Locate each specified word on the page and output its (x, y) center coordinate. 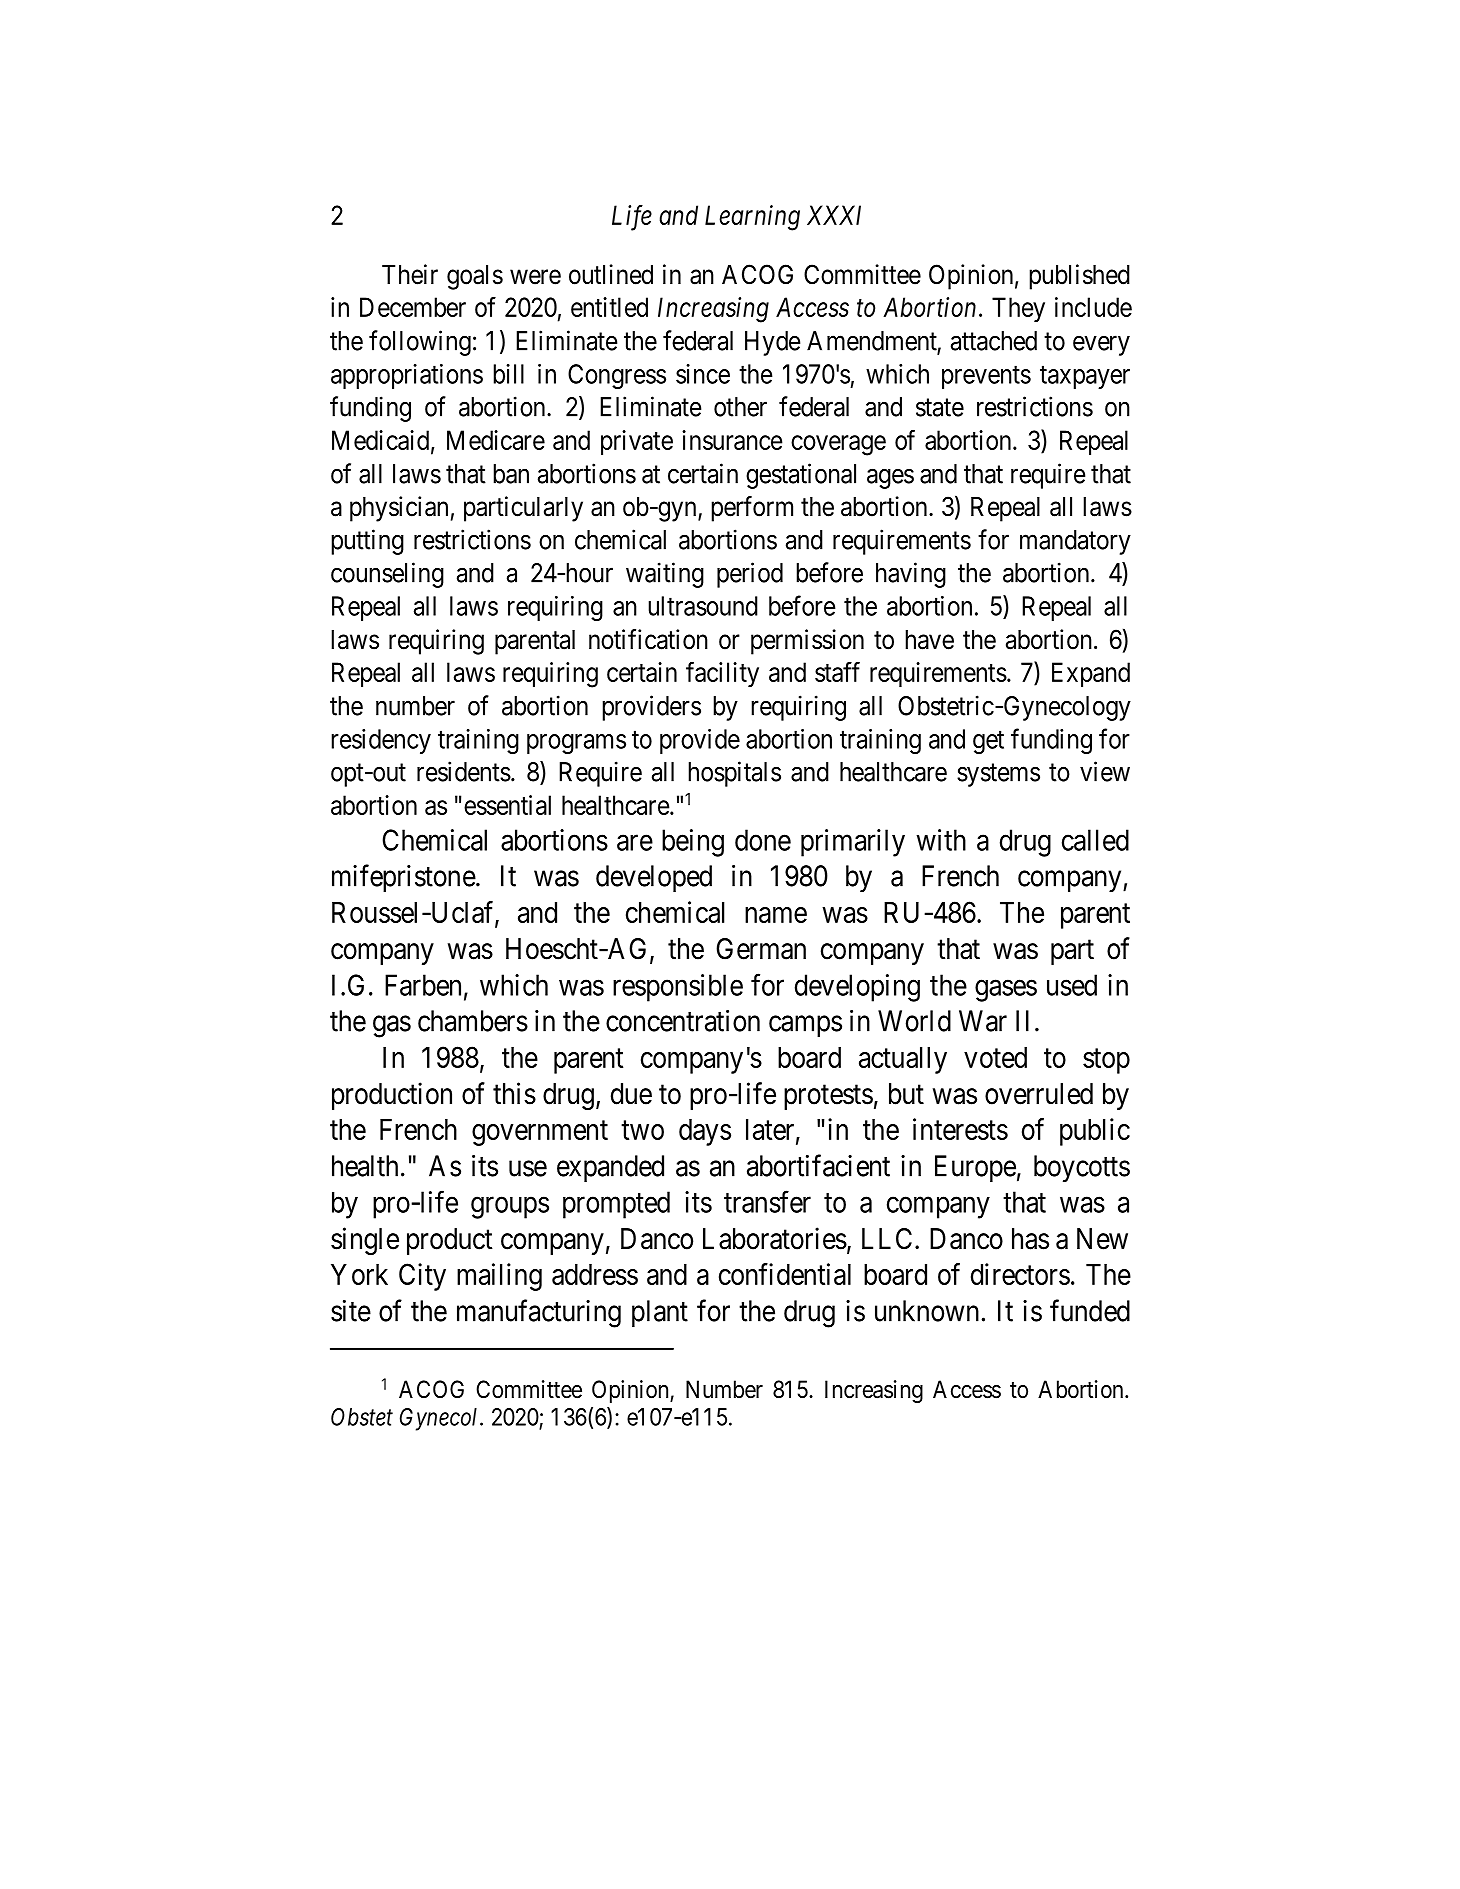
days (705, 1132)
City (422, 1277)
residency (381, 741)
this (514, 1093)
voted (995, 1057)
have (929, 640)
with (941, 840)
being (693, 843)
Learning (752, 218)
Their (410, 274)
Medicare (496, 440)
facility (722, 674)
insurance (732, 440)
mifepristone (404, 878)
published (1079, 277)
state (940, 408)
